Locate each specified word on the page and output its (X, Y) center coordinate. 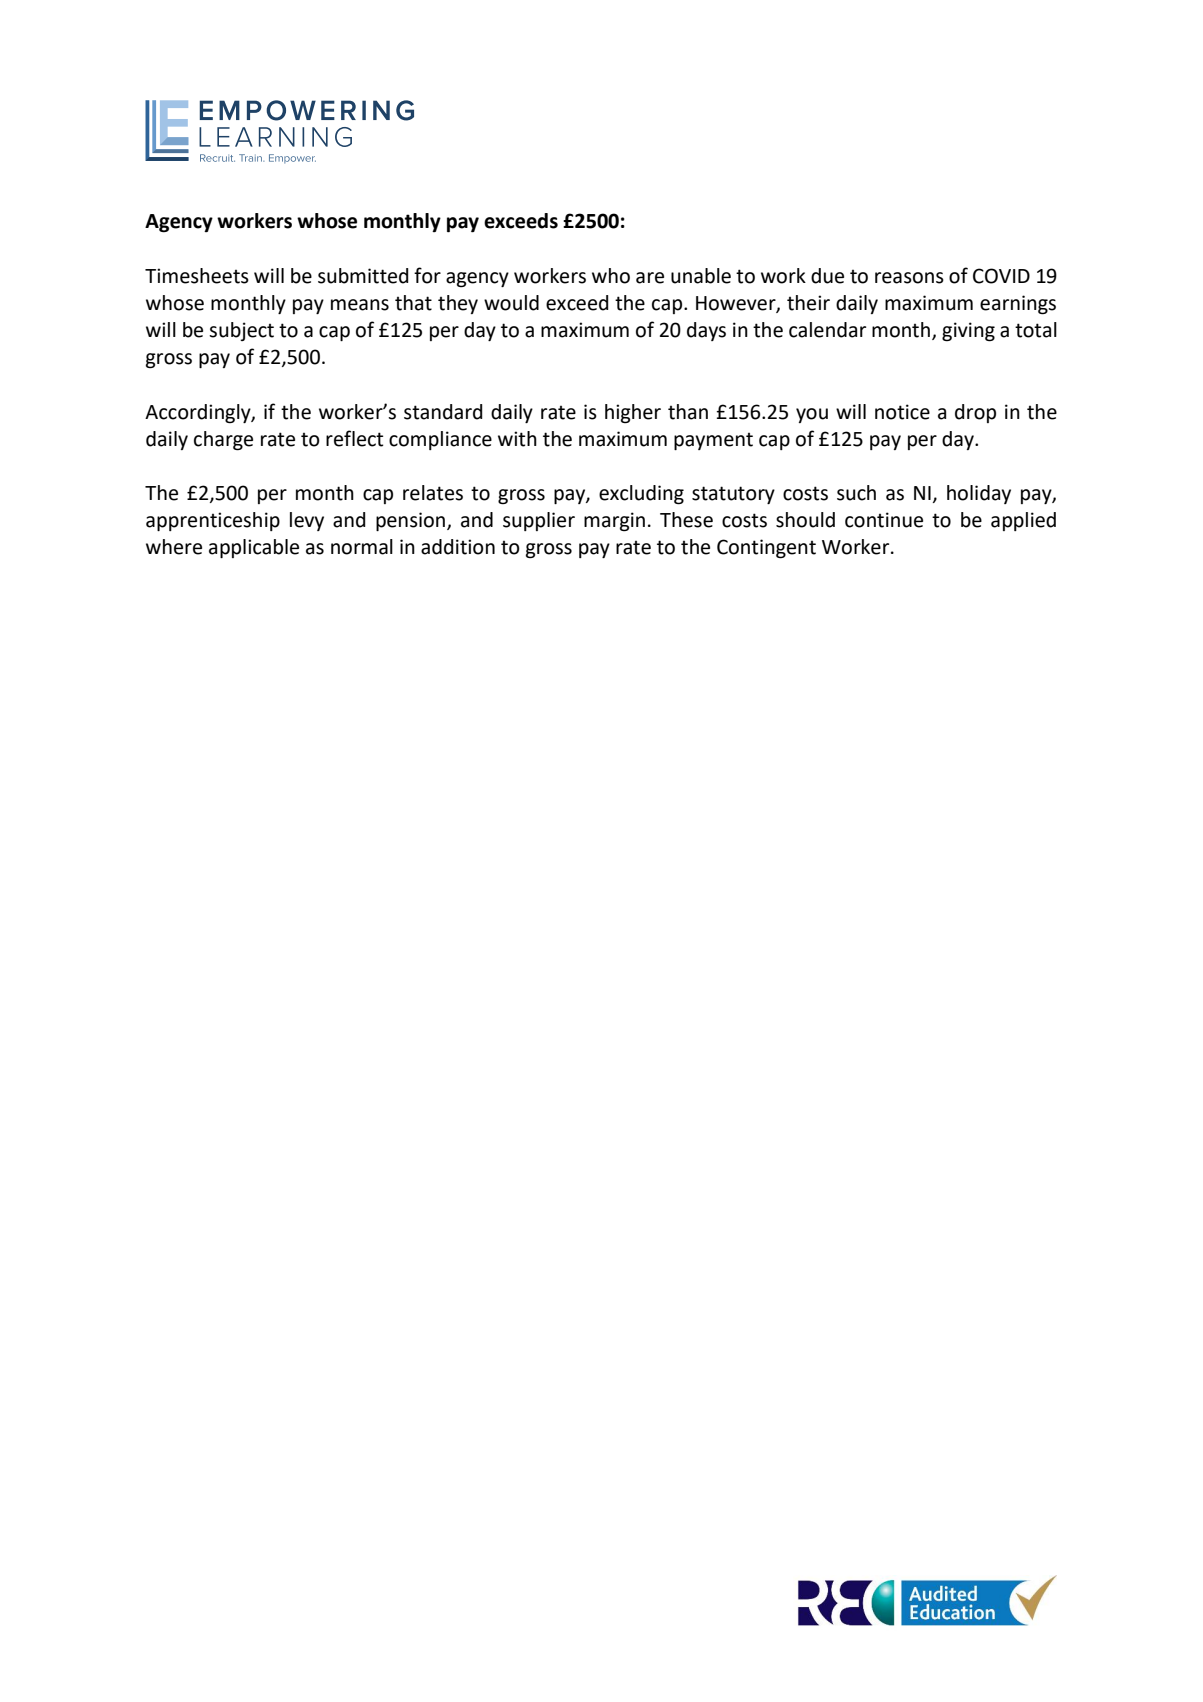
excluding (641, 495)
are (650, 278)
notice (902, 412)
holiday (979, 494)
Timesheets (197, 276)
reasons (909, 278)
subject (241, 331)
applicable (254, 548)
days (706, 331)
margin (614, 522)
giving (968, 332)
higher (633, 414)
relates (433, 493)
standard (443, 412)
